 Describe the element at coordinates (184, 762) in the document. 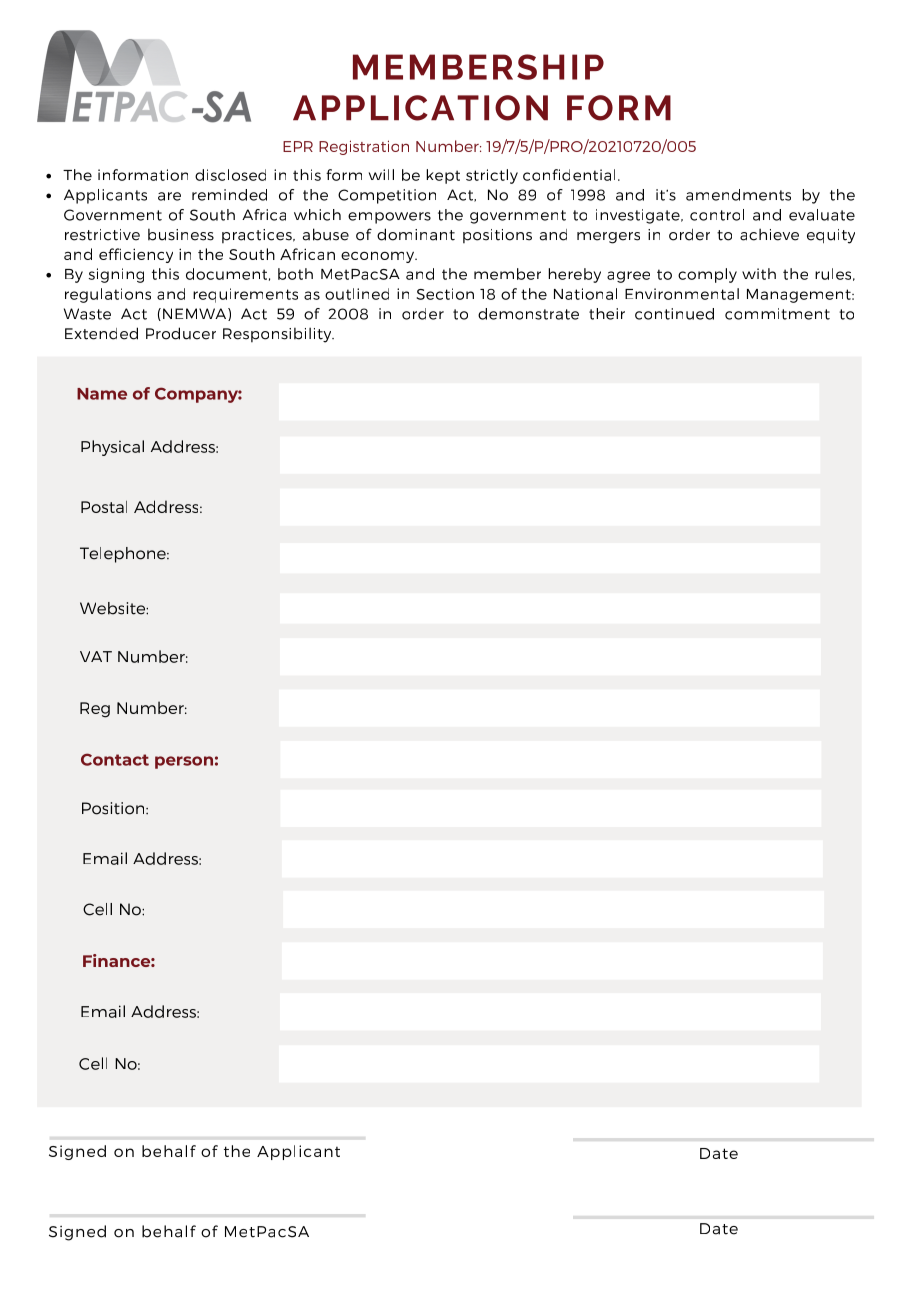

I see `person` at that location.
